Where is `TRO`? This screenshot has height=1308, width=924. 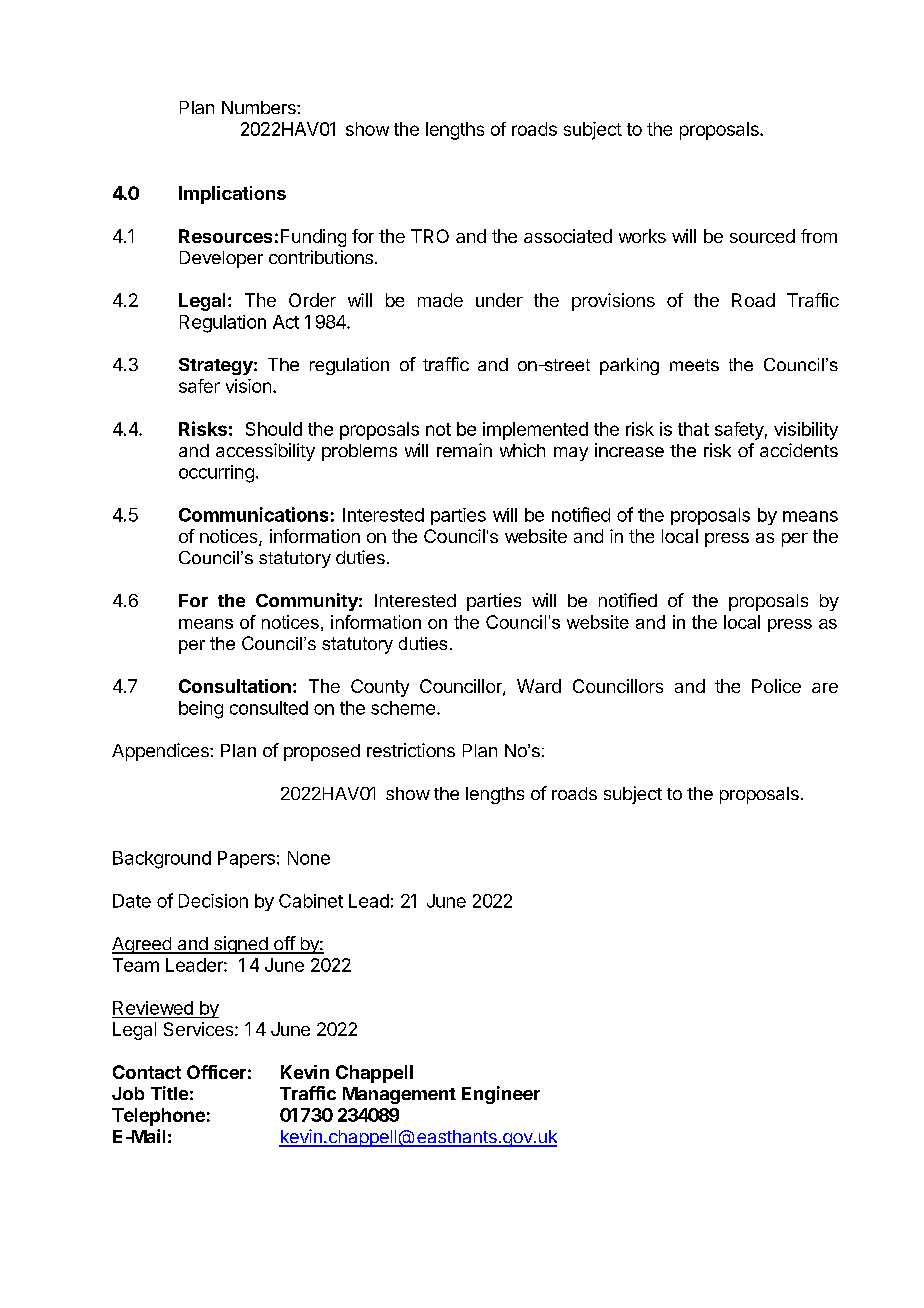
TRO is located at coordinates (430, 236).
